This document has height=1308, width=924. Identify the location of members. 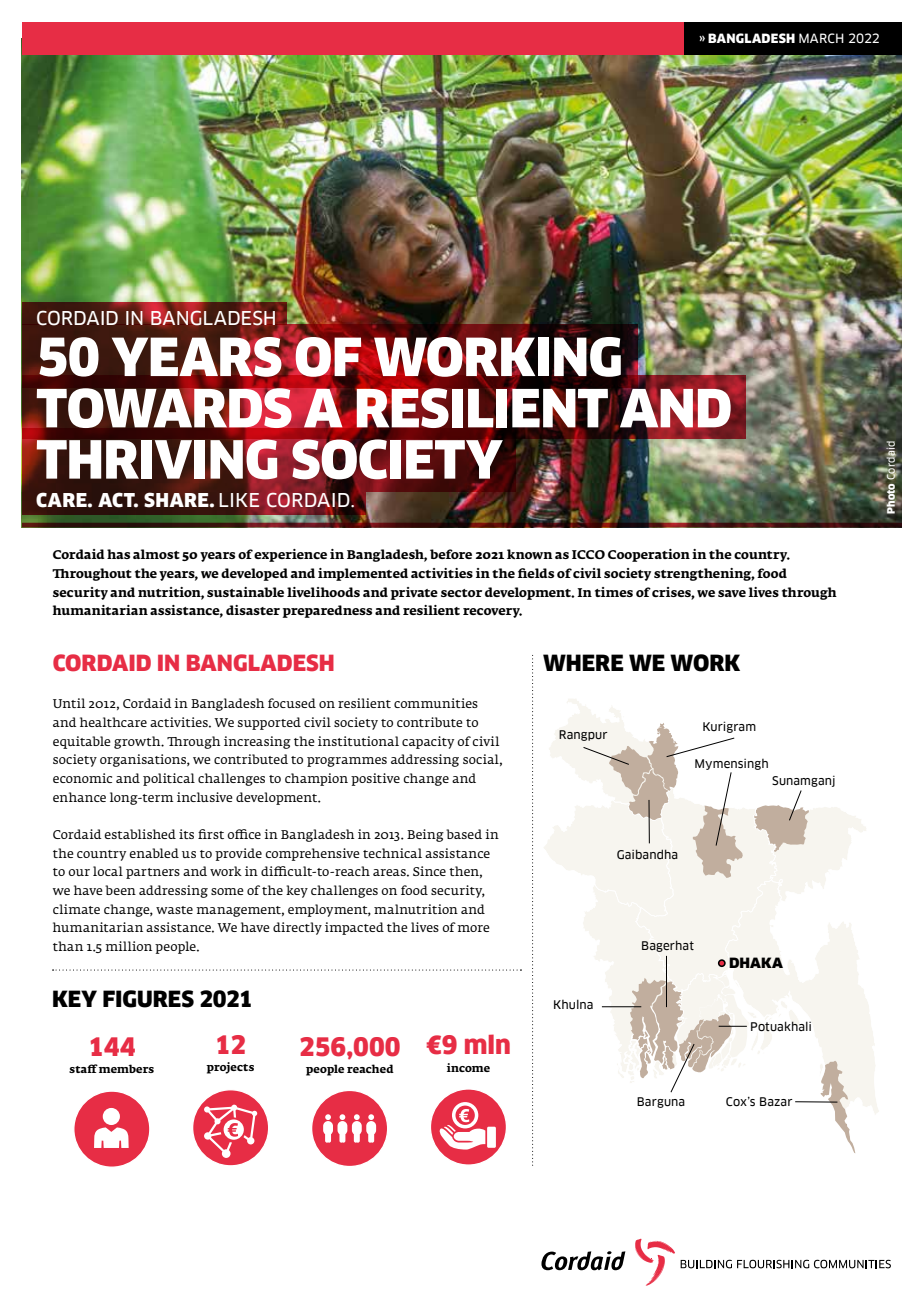
(126, 1068).
